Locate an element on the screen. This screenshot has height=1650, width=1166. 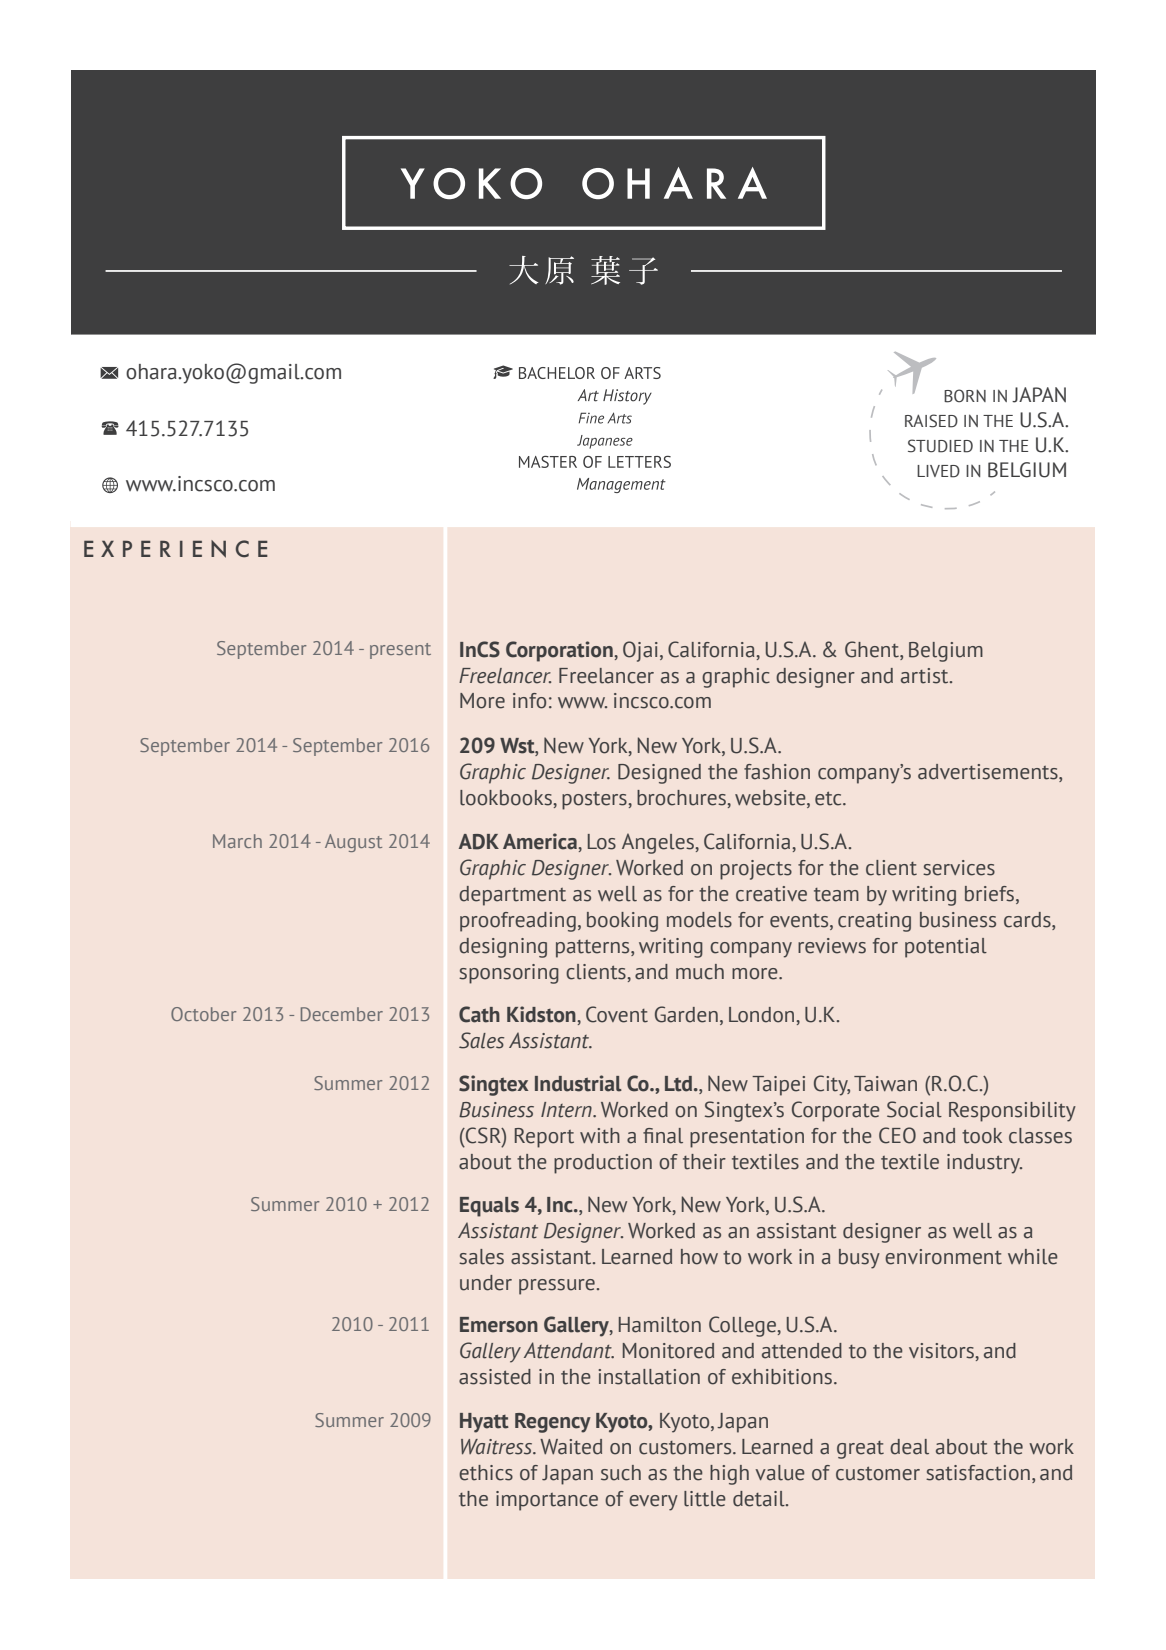
STUDIED is located at coordinates (940, 446).
